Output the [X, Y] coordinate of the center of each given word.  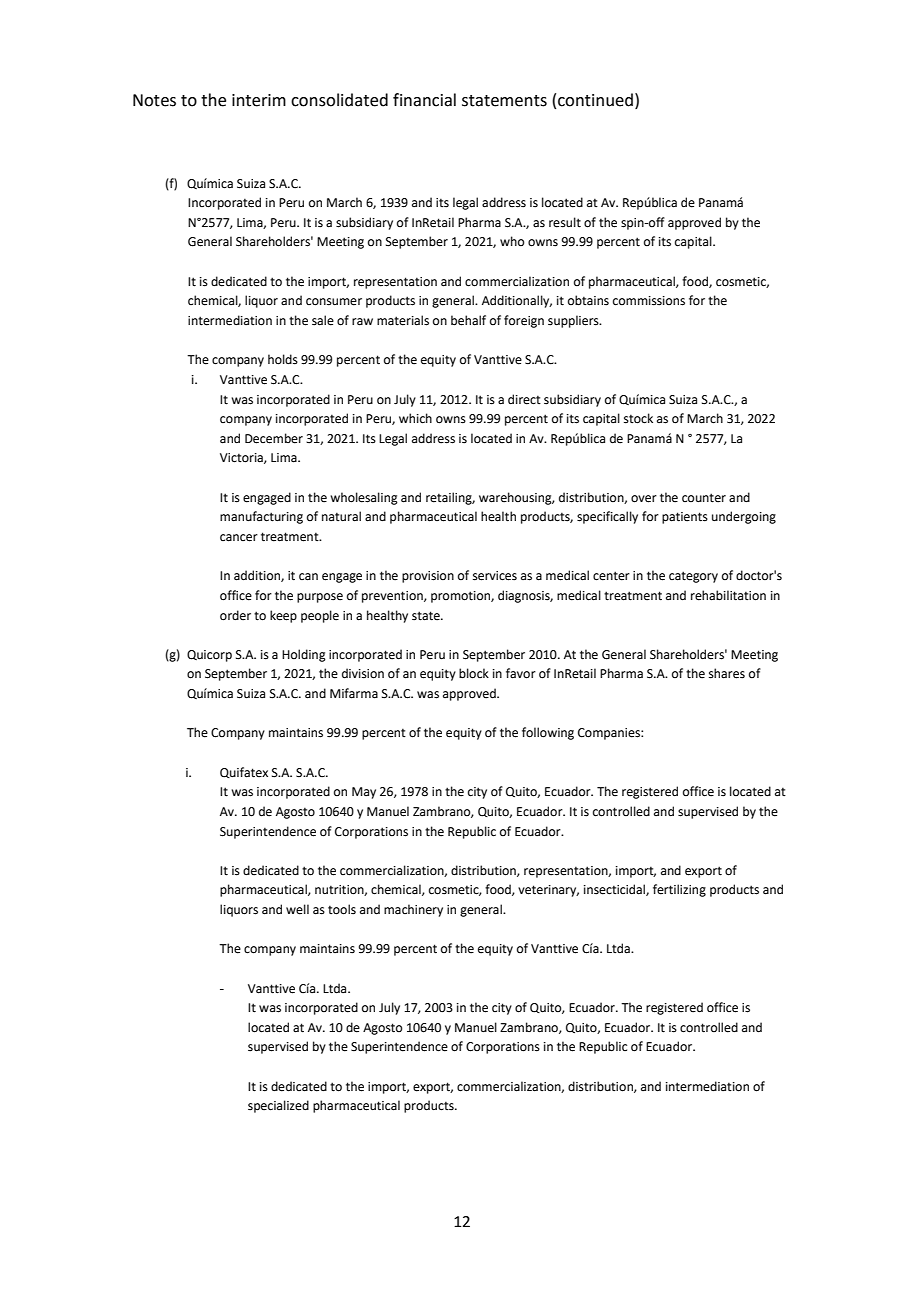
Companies [610, 734]
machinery [413, 910]
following [548, 733]
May [364, 793]
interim [259, 100]
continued [595, 100]
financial [424, 100]
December [274, 438]
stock [638, 418]
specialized [278, 1106]
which [415, 418]
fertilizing [679, 890]
